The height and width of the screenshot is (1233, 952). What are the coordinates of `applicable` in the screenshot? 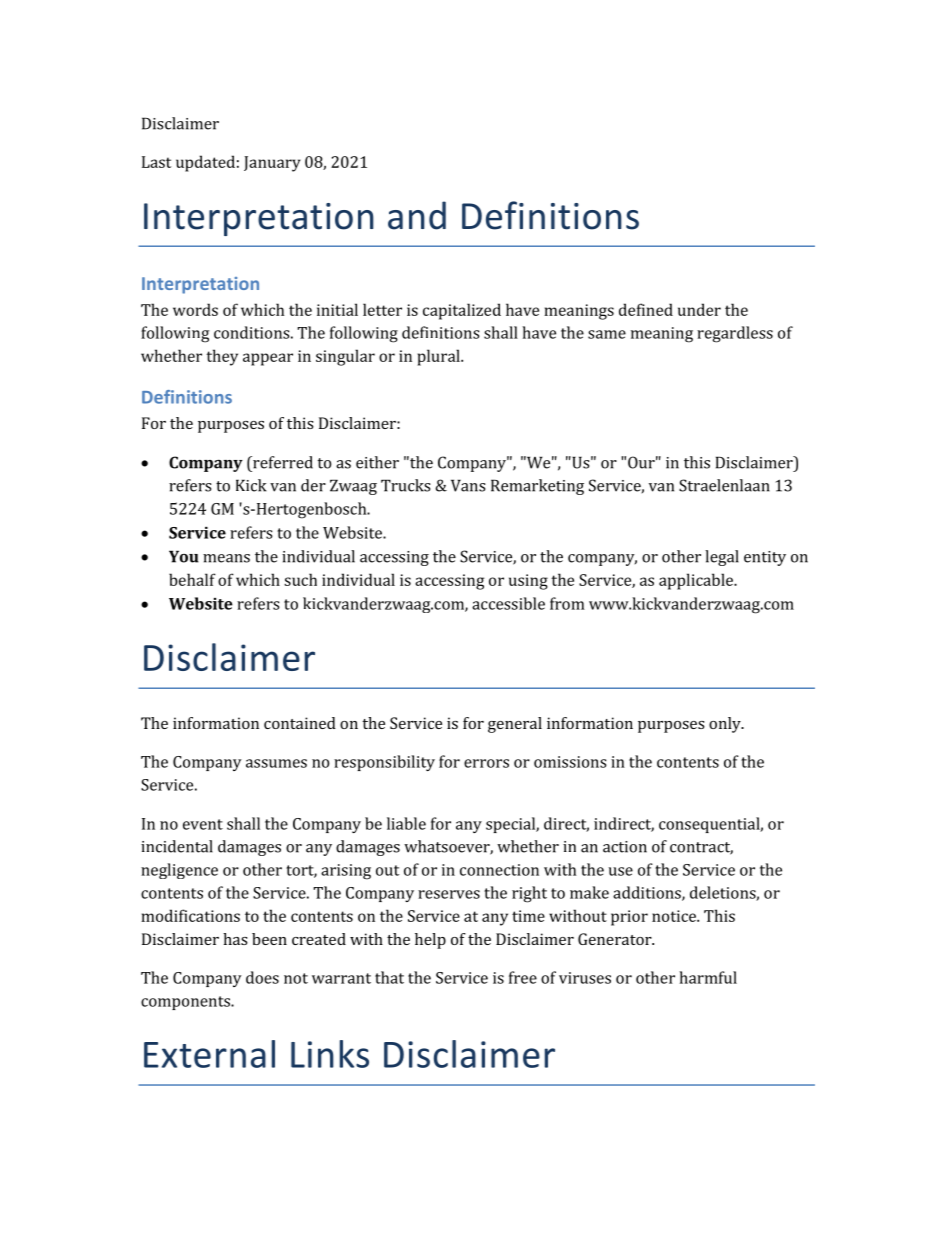 It's located at (697, 581).
